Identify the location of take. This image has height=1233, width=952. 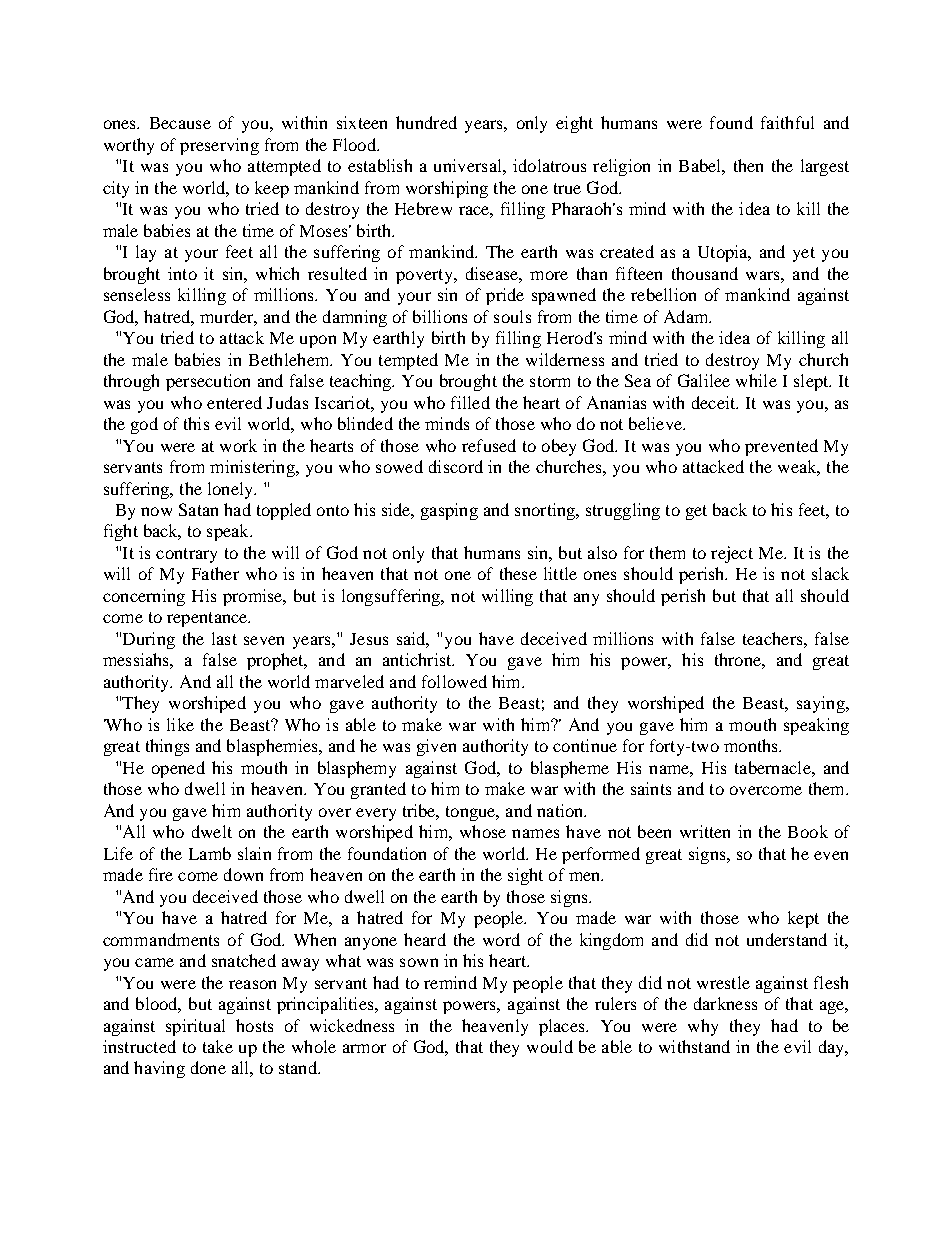
(218, 1046).
